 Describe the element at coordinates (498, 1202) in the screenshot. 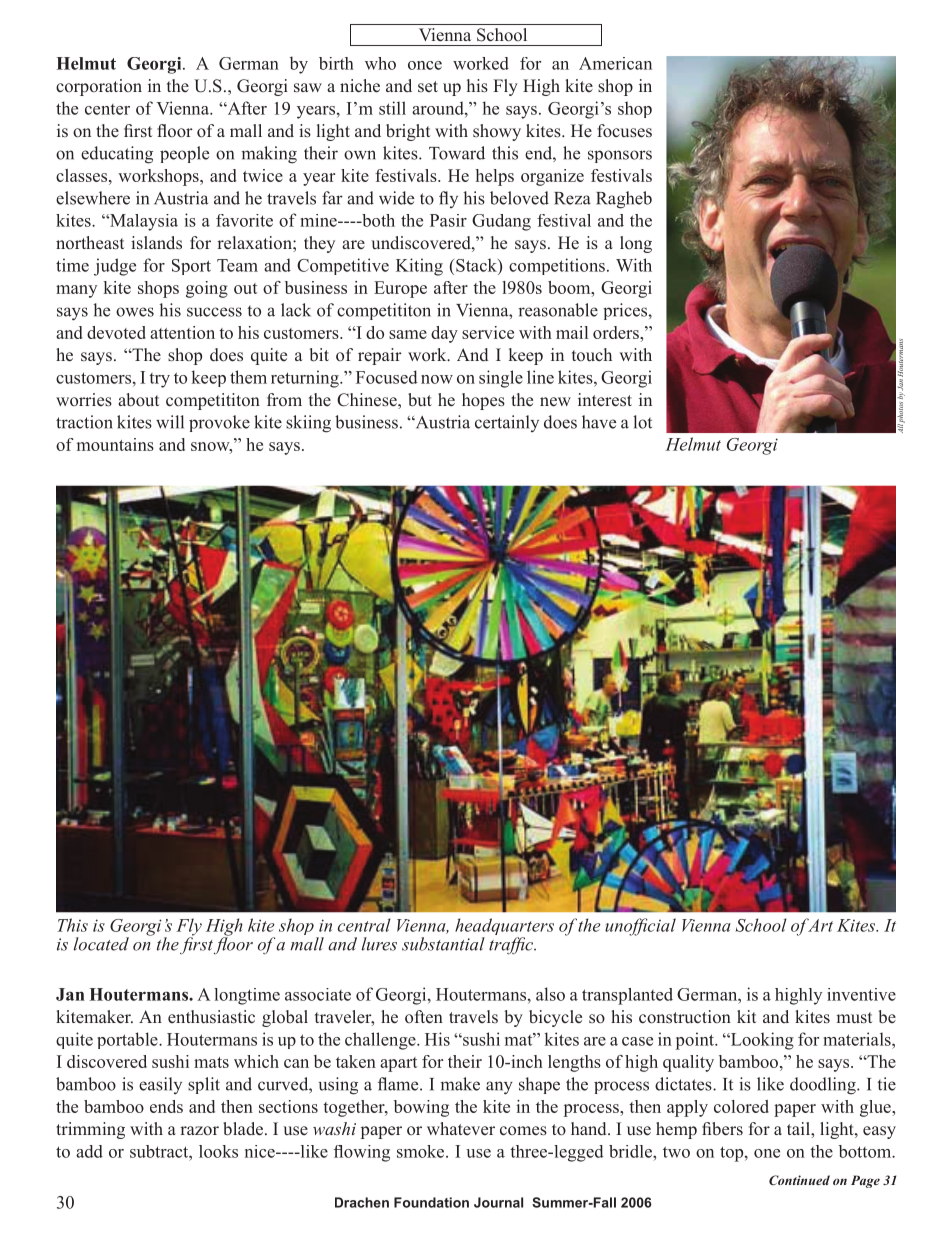

I see `Journal` at that location.
